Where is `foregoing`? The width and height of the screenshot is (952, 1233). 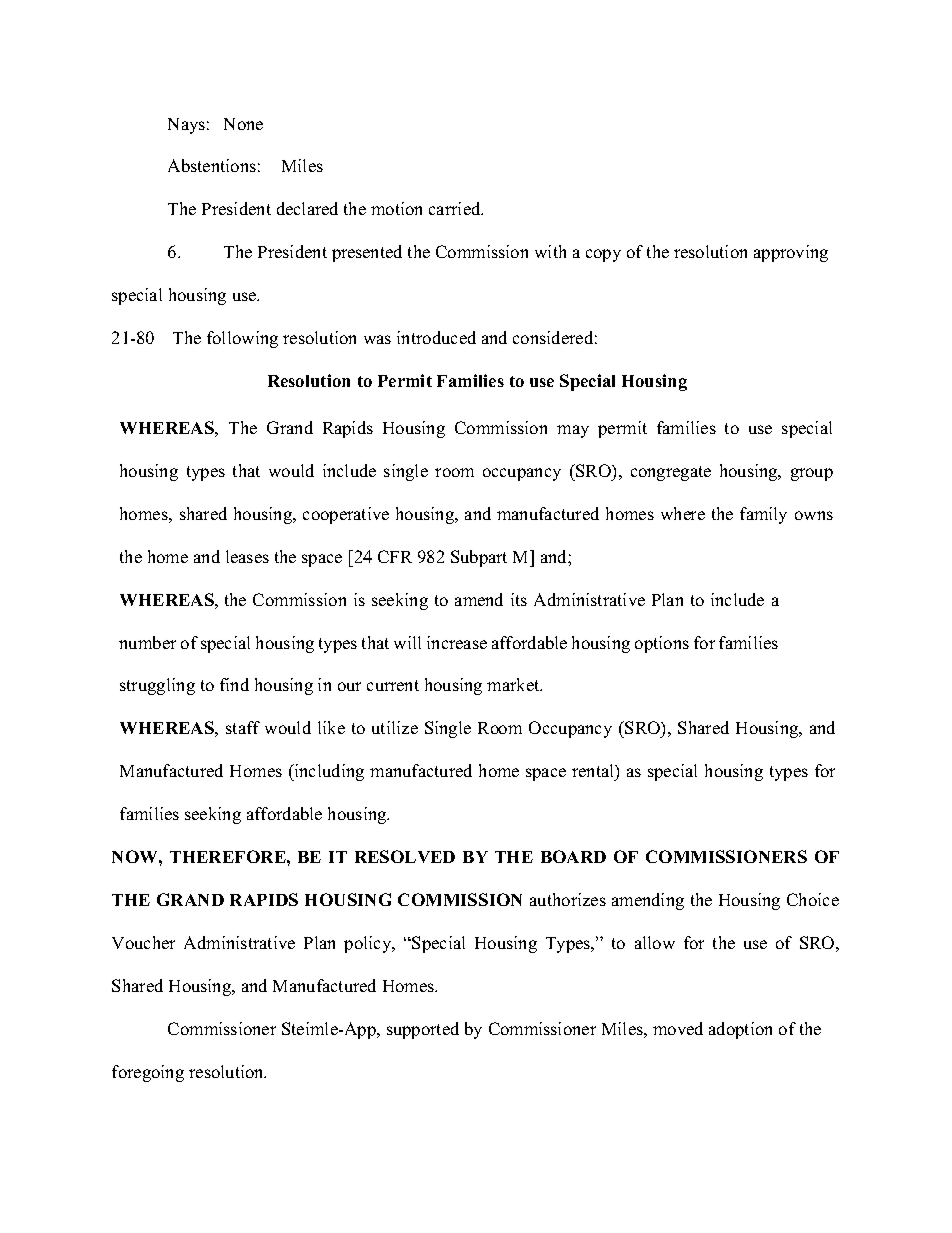 foregoing is located at coordinates (148, 1073).
